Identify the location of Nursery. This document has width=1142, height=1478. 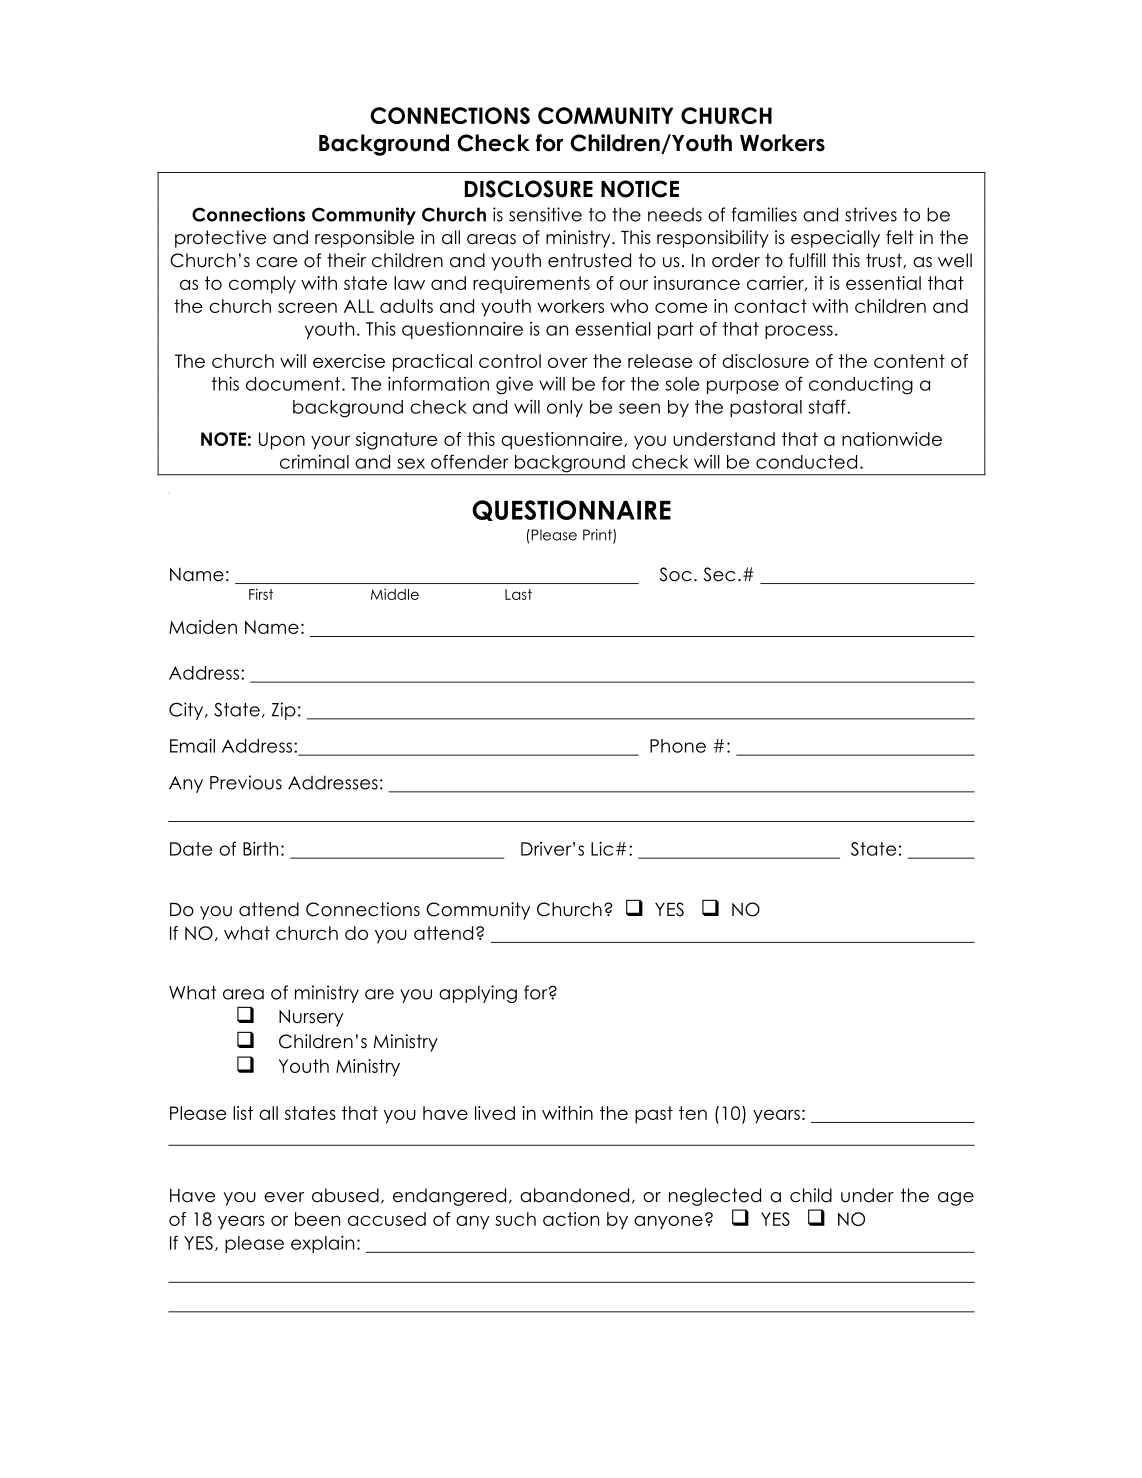
(311, 1018).
